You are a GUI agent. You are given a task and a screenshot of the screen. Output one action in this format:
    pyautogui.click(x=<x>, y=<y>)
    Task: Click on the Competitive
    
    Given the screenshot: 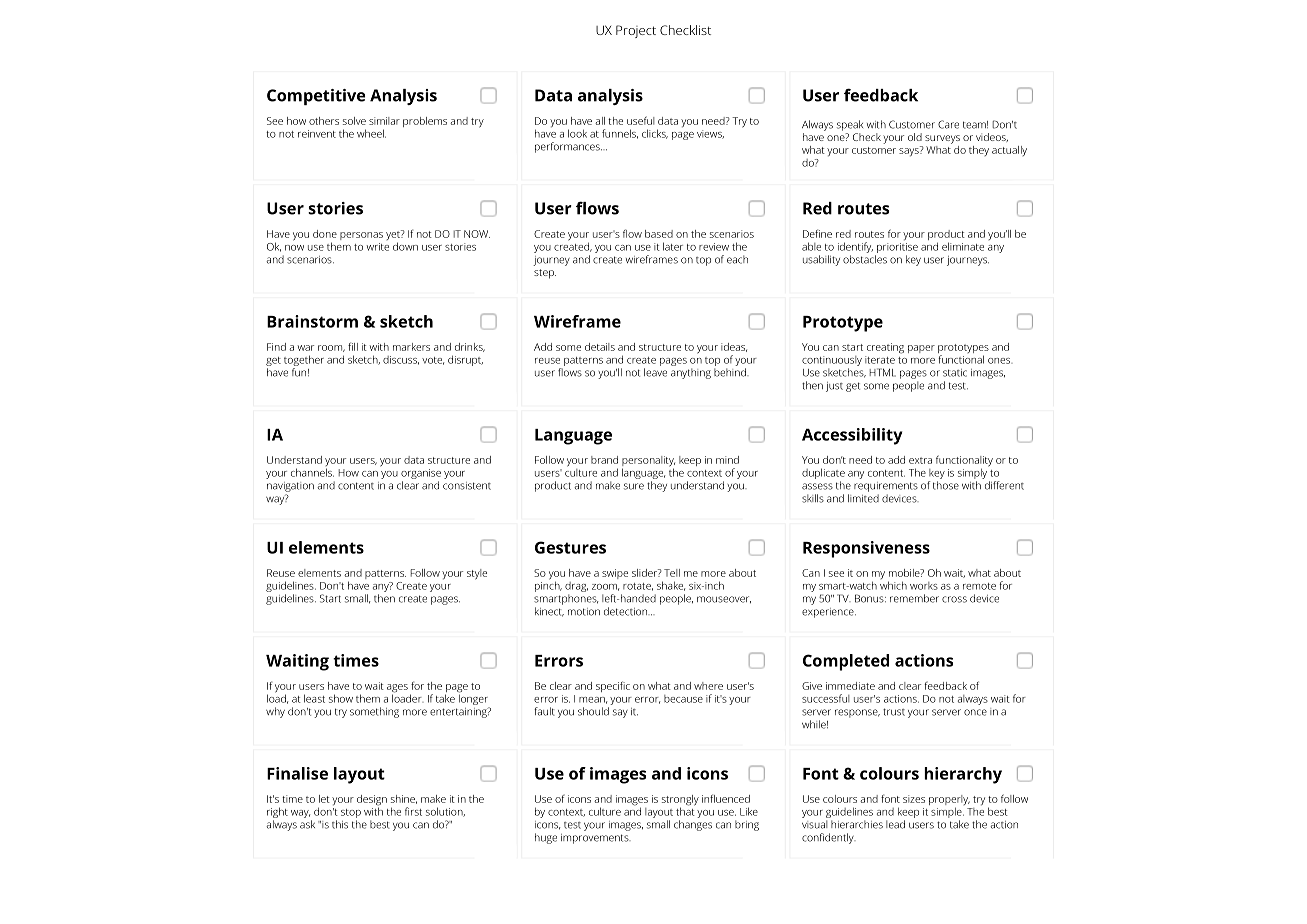 What is the action you would take?
    pyautogui.click(x=316, y=97)
